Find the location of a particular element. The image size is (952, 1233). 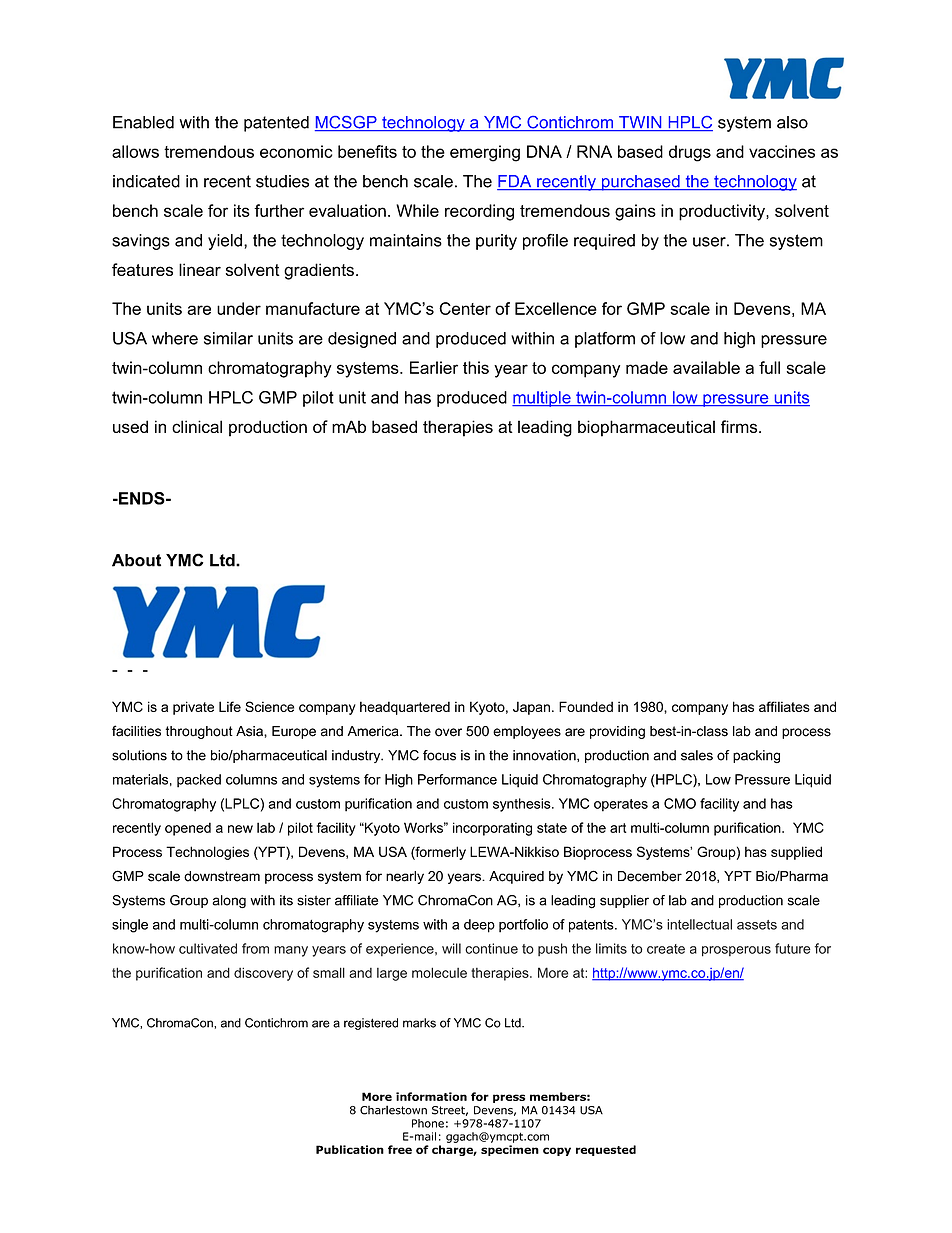

drugs is located at coordinates (690, 153).
